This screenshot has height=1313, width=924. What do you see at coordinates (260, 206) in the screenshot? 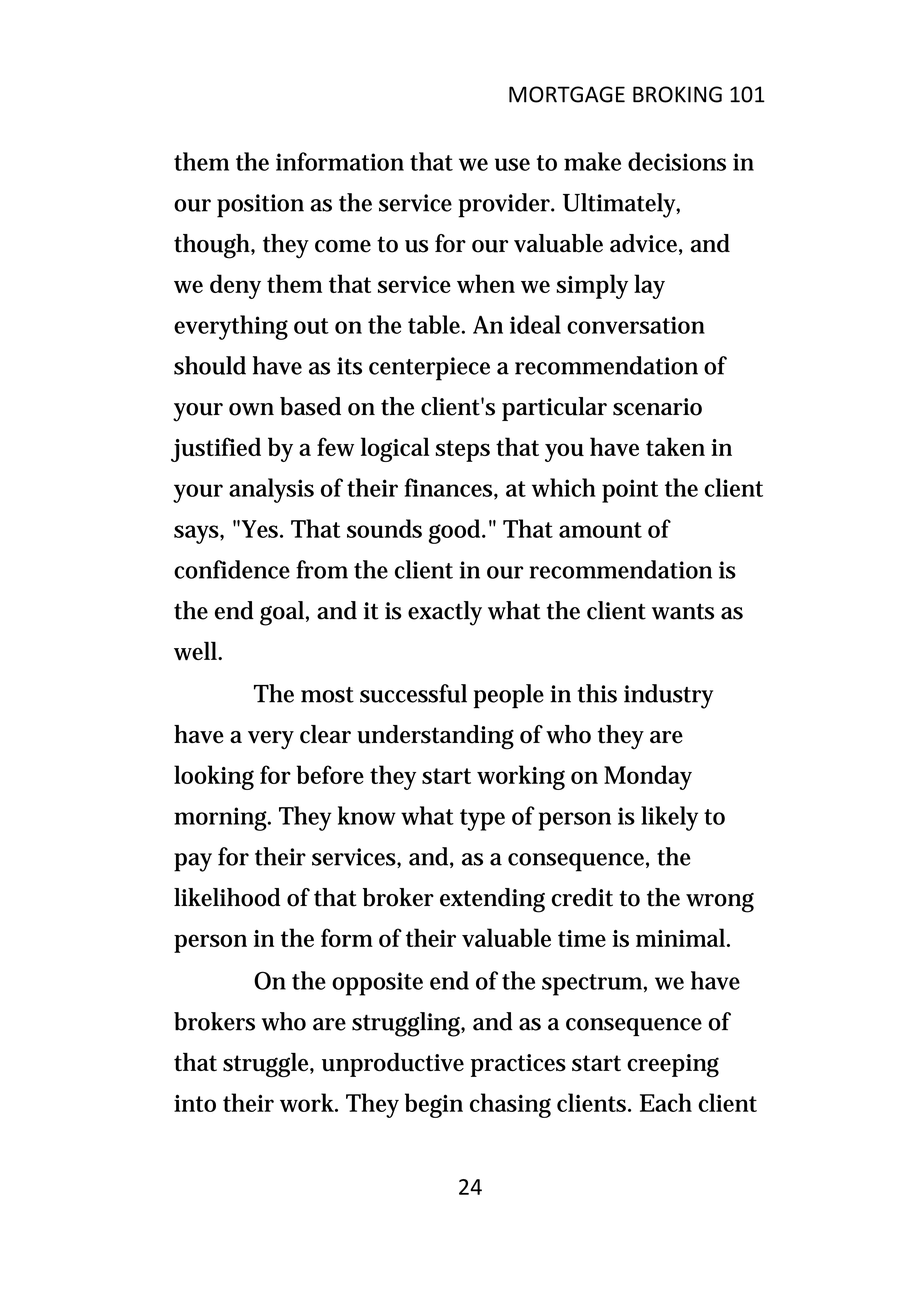
I see `position` at bounding box center [260, 206].
